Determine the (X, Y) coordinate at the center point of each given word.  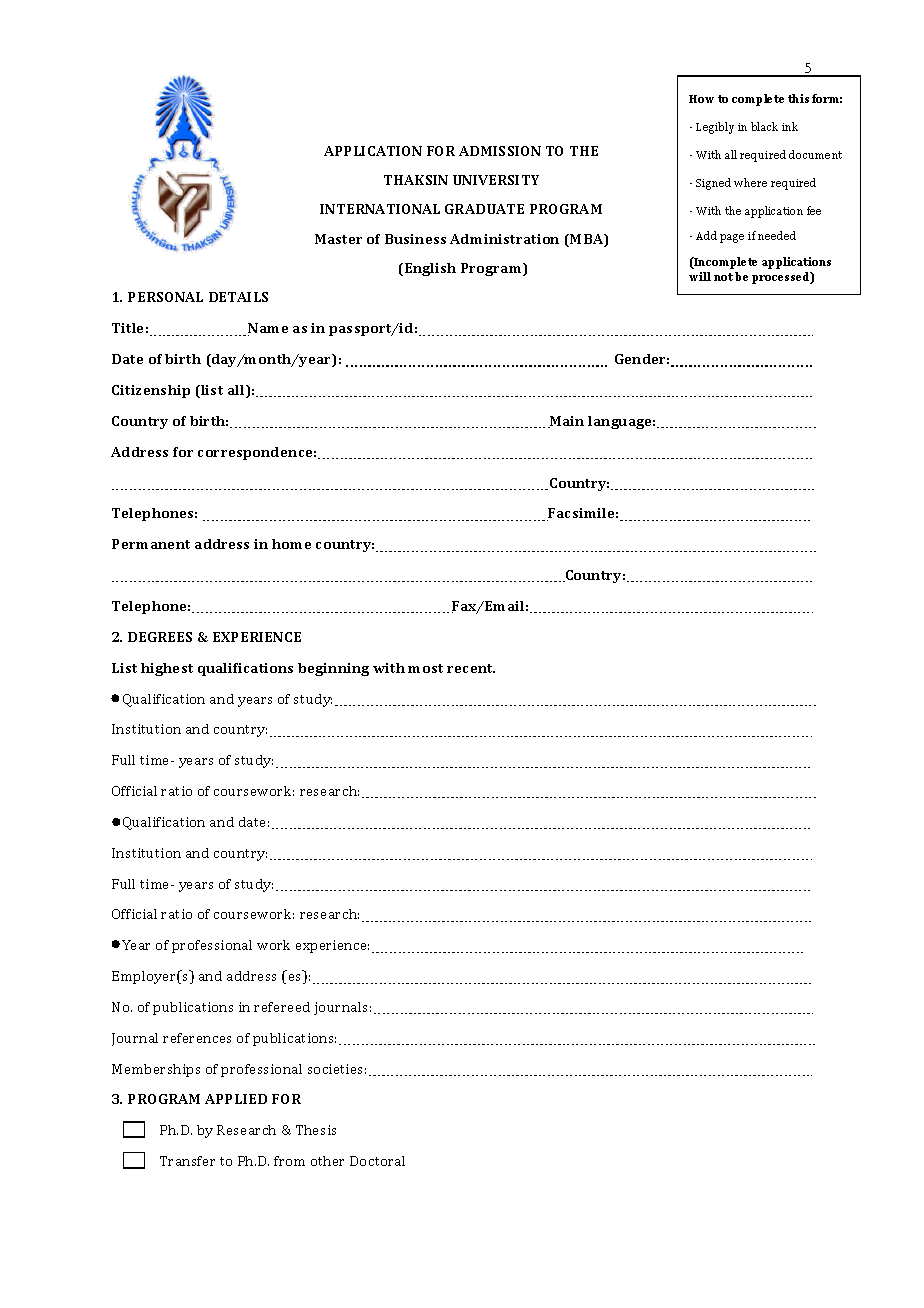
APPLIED (236, 1099)
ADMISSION (500, 151)
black (764, 126)
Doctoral (377, 1161)
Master (338, 239)
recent (471, 668)
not (723, 277)
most (425, 668)
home (291, 544)
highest (167, 669)
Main (566, 422)
